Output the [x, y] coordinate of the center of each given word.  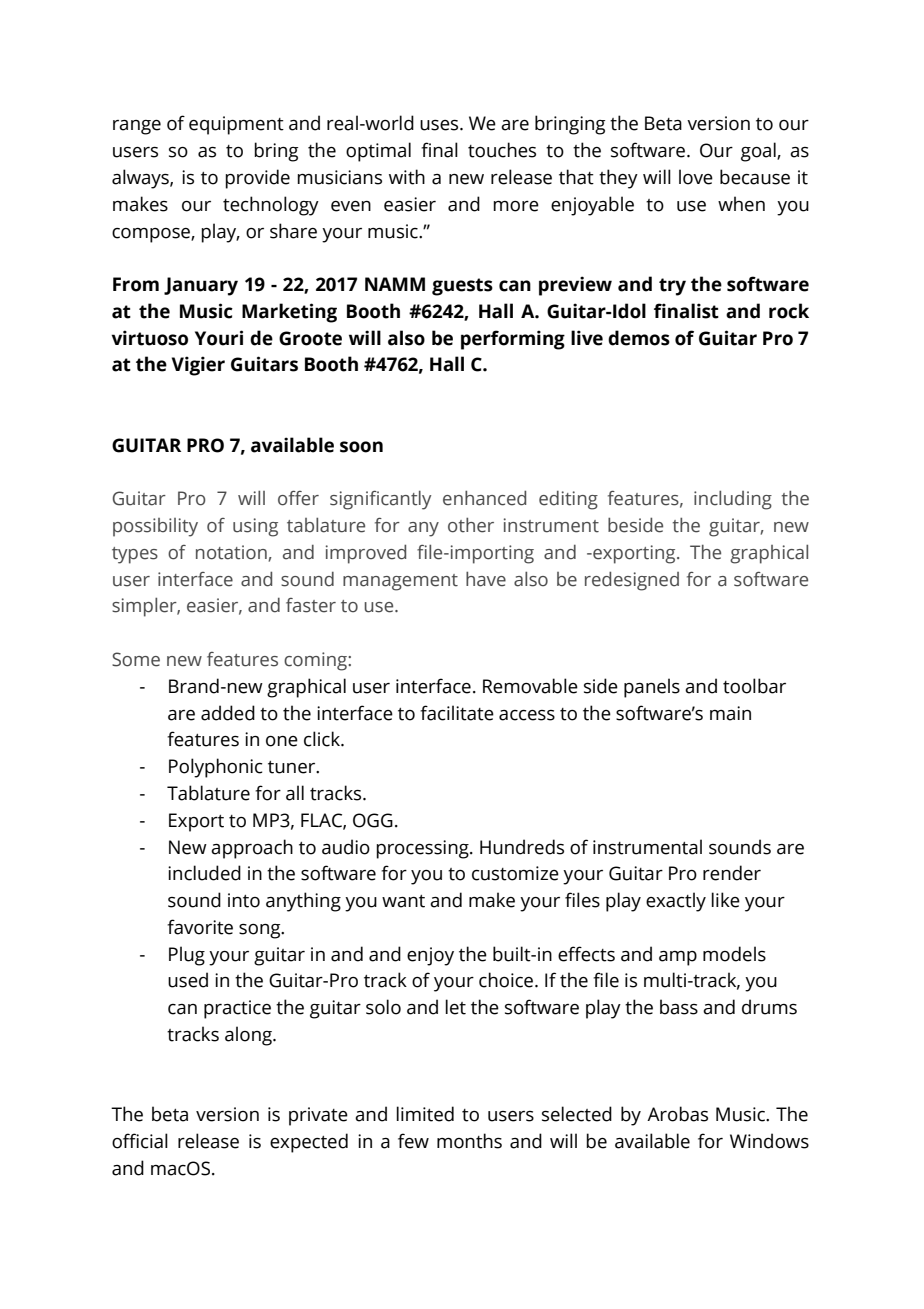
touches [502, 150]
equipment [236, 125]
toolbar [754, 686]
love [696, 177]
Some [136, 659]
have [486, 579]
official [140, 1141]
